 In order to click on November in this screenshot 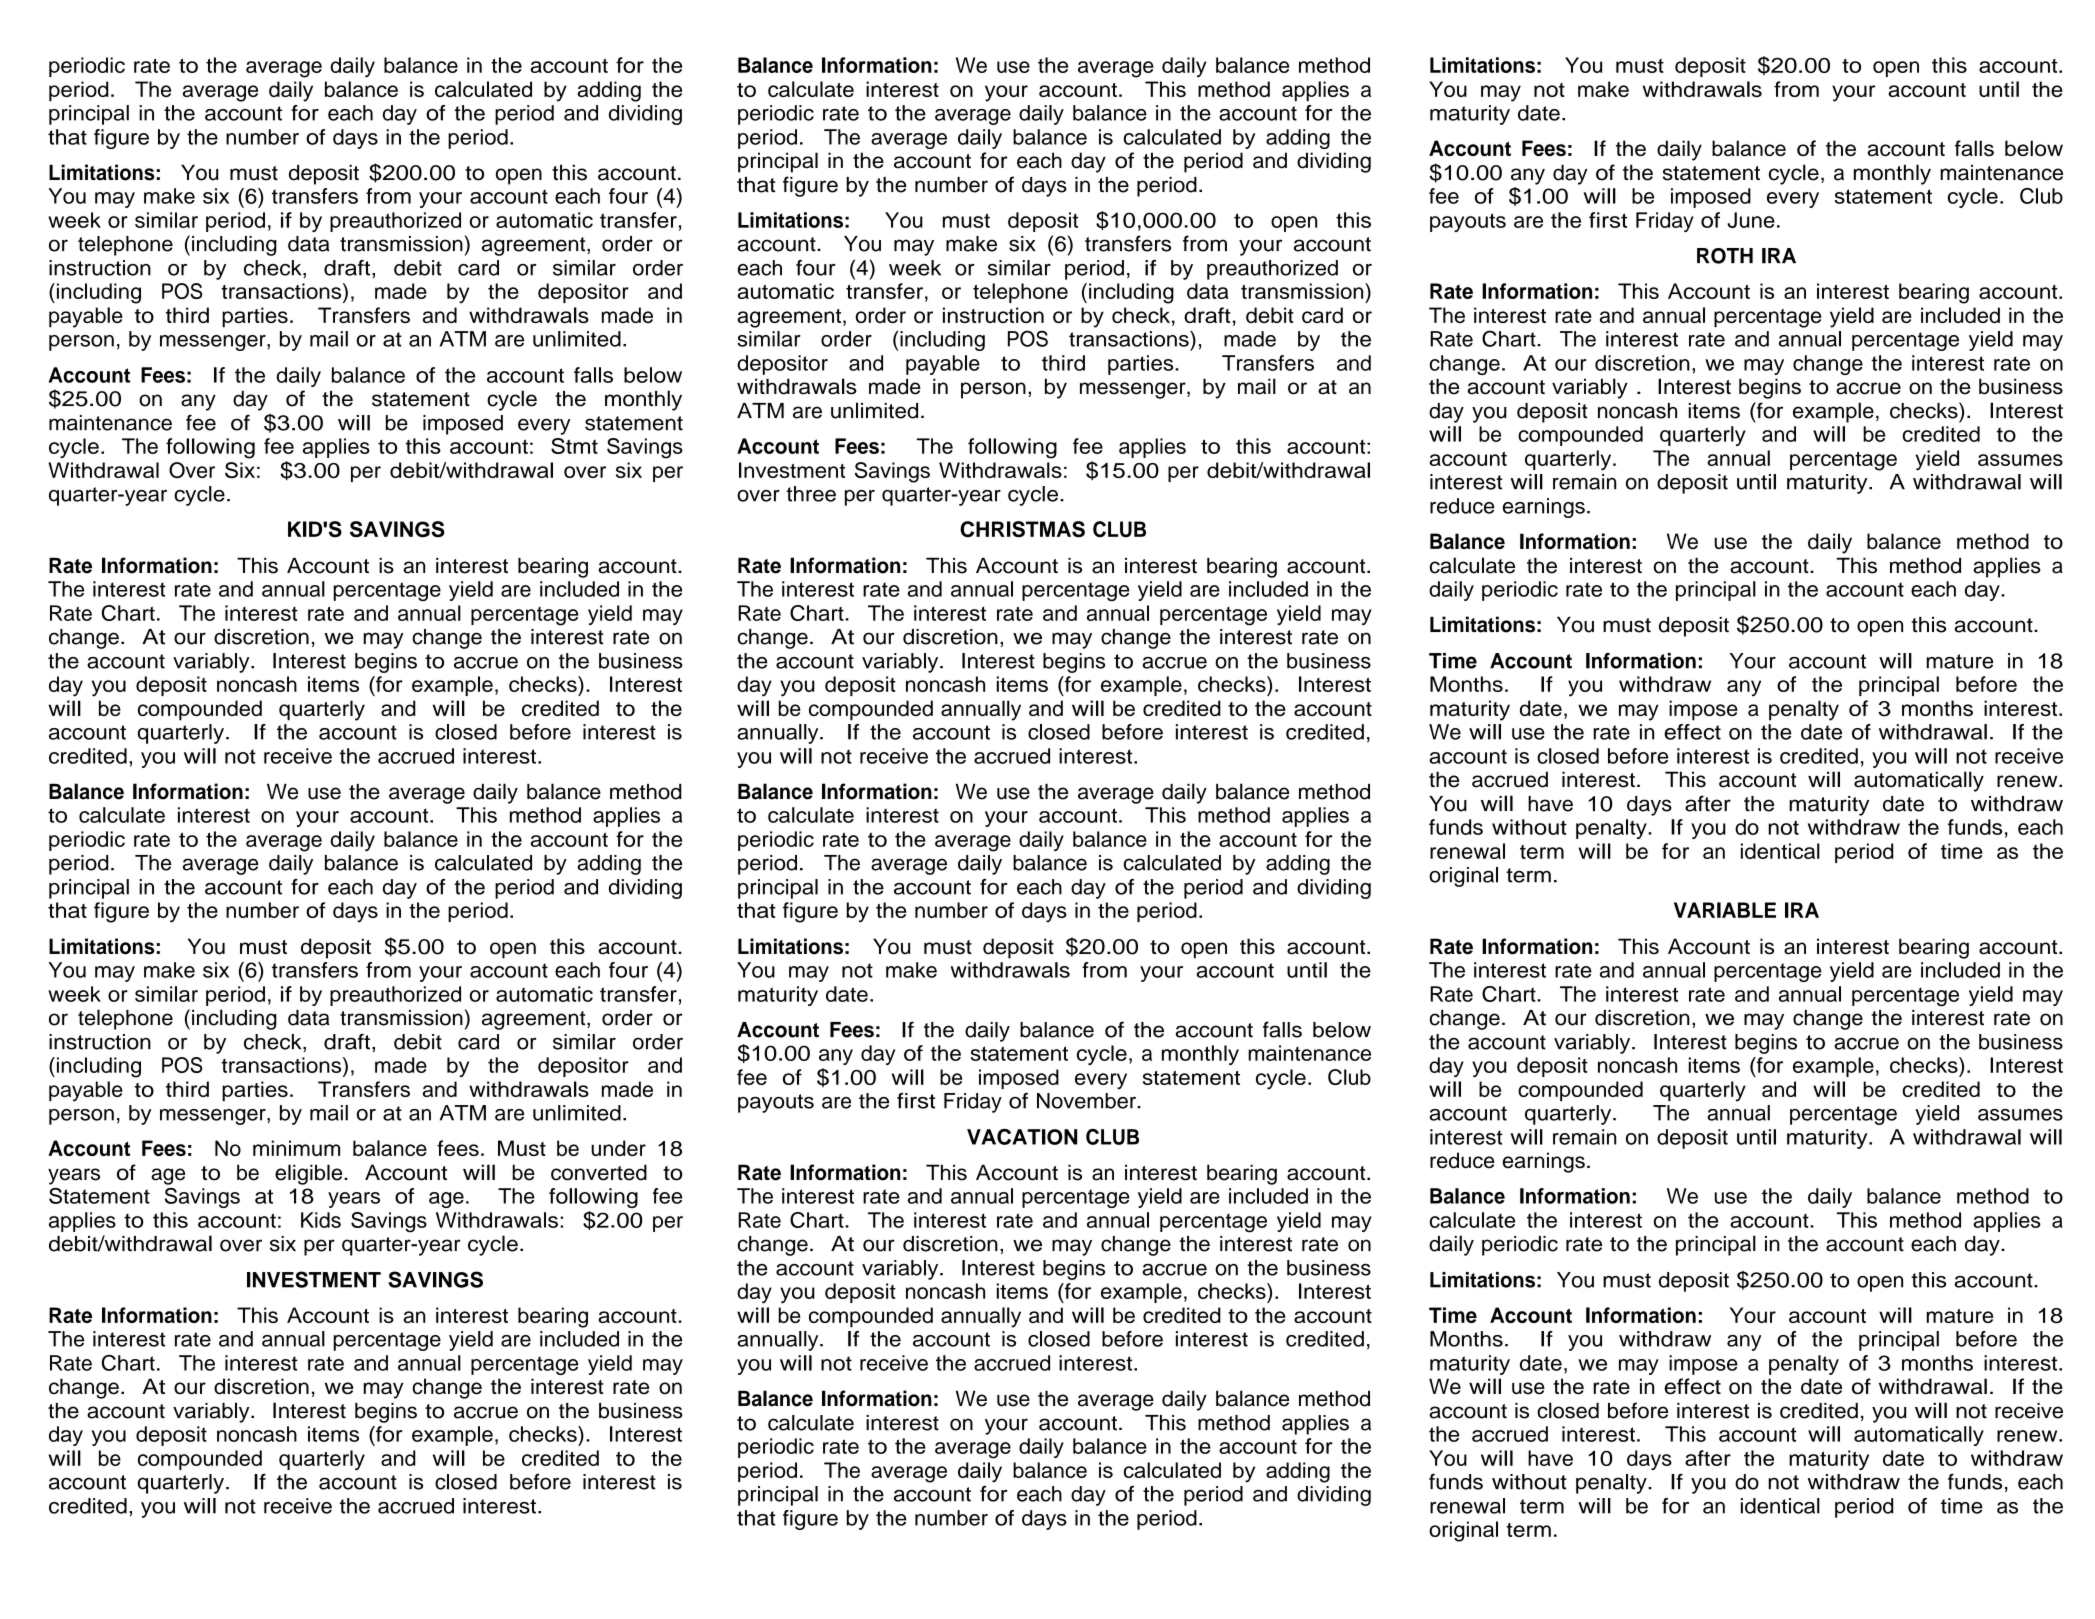, I will do `click(1087, 1101)`.
